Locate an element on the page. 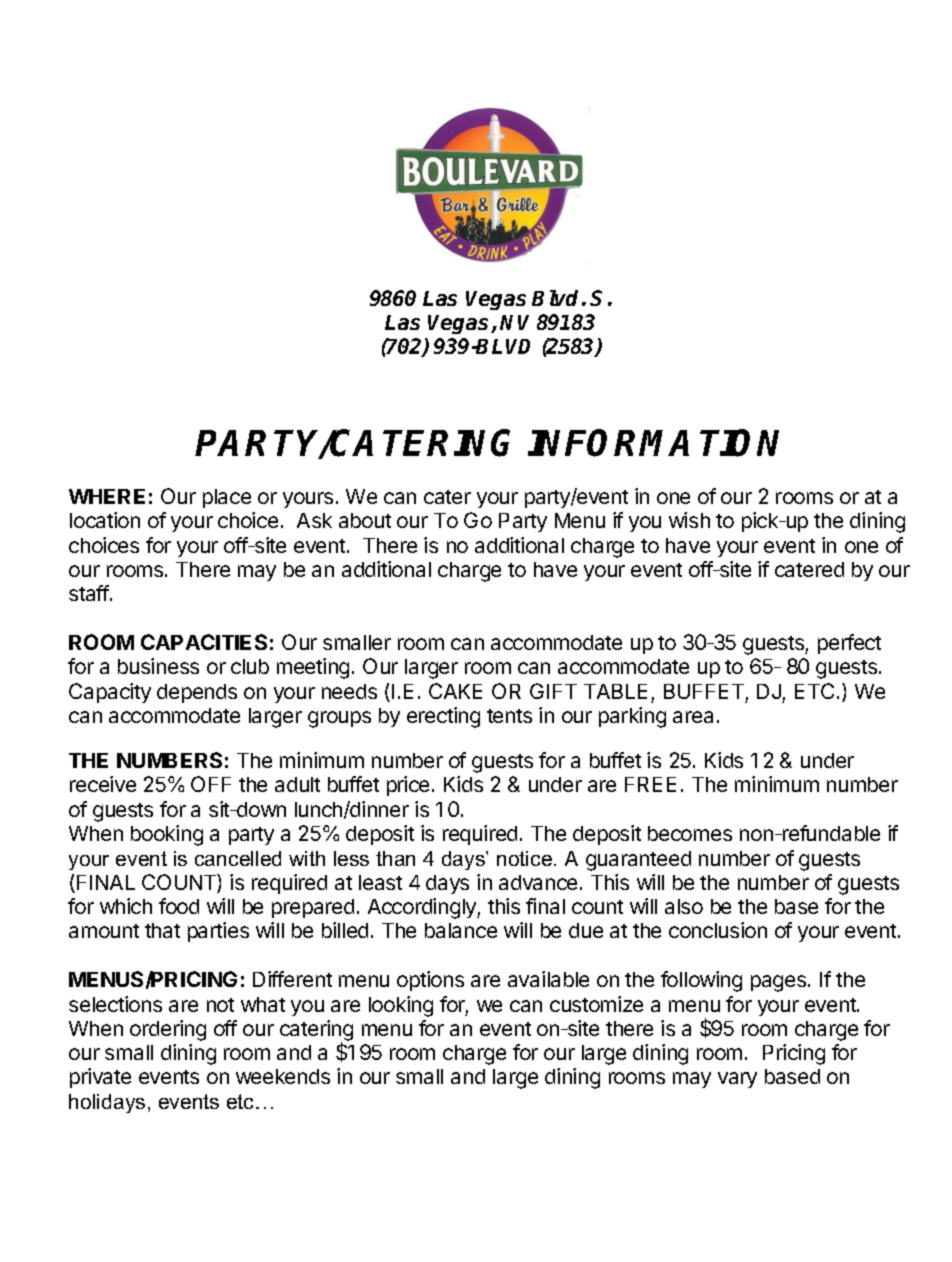 Image resolution: width=952 pixels, height=1262 pixels. depends is located at coordinates (197, 693).
